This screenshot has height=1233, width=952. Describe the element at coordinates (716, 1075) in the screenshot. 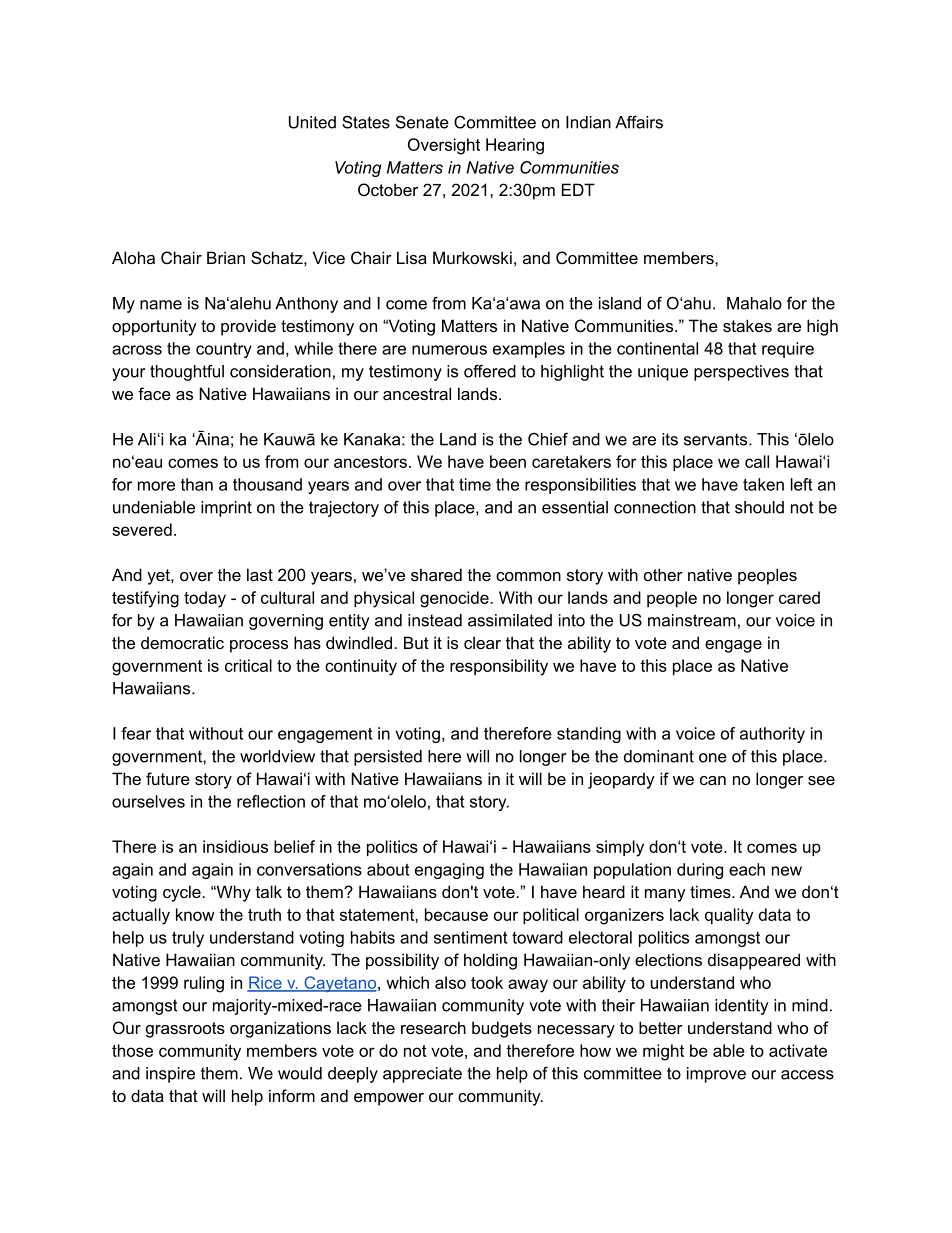

I see `improve` at that location.
